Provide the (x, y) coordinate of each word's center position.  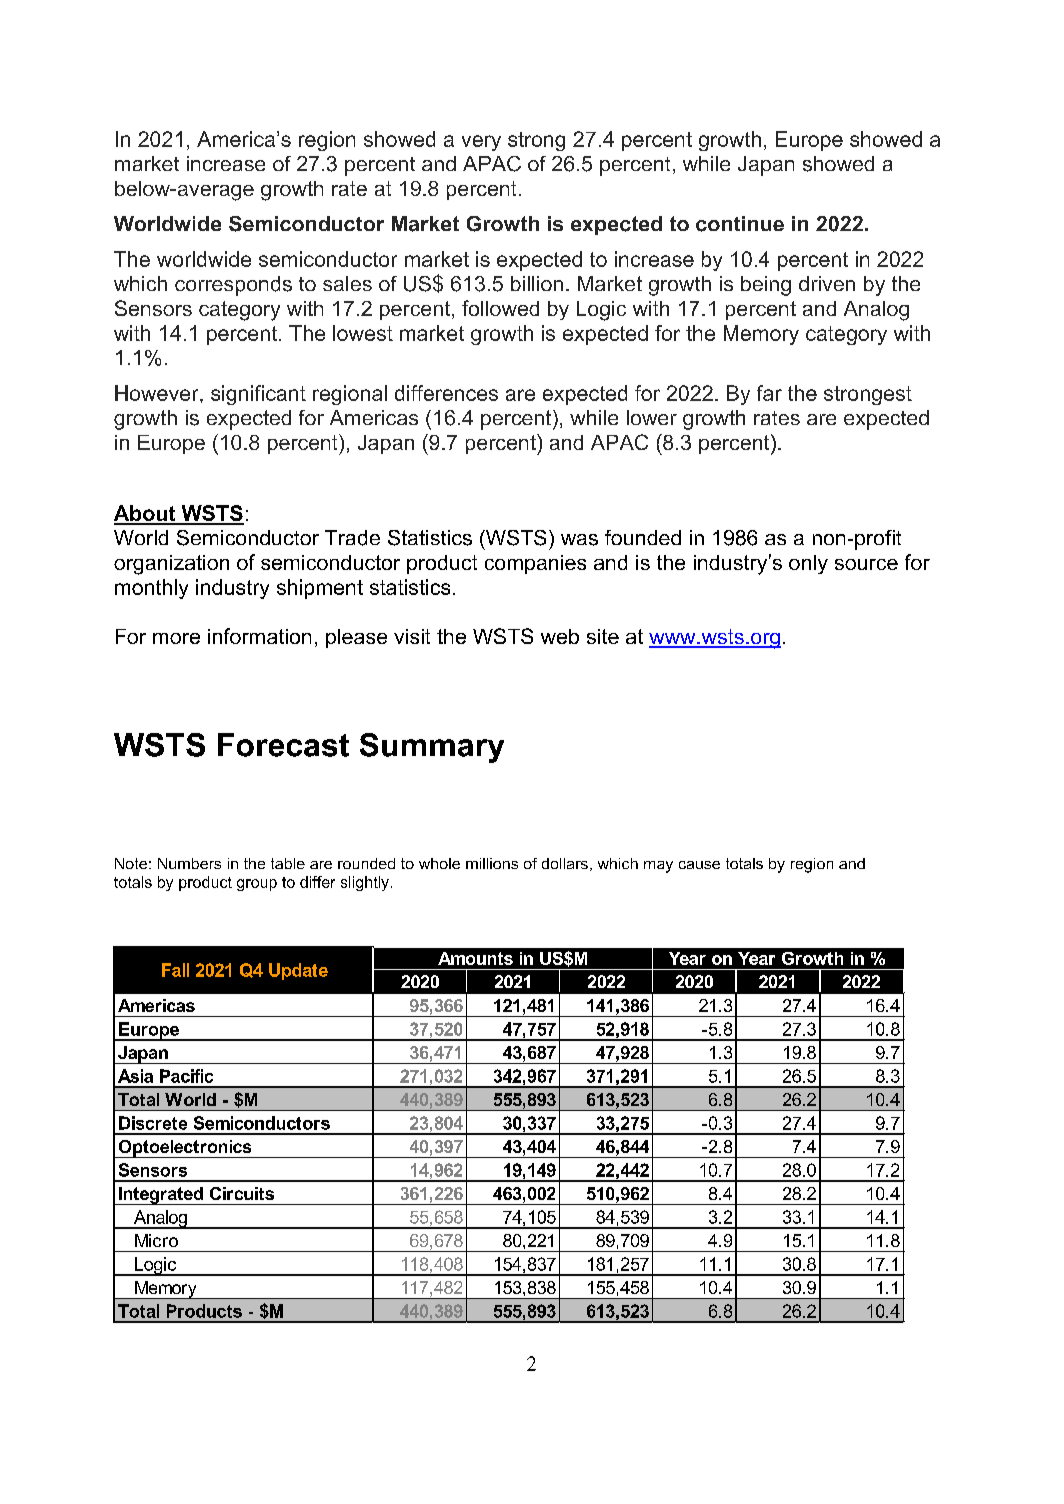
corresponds (233, 286)
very (481, 143)
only (808, 564)
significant (258, 395)
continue (740, 224)
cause (699, 865)
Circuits (242, 1193)
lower (652, 417)
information (259, 636)
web (560, 636)
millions (492, 863)
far (769, 393)
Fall (175, 970)
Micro (156, 1240)
